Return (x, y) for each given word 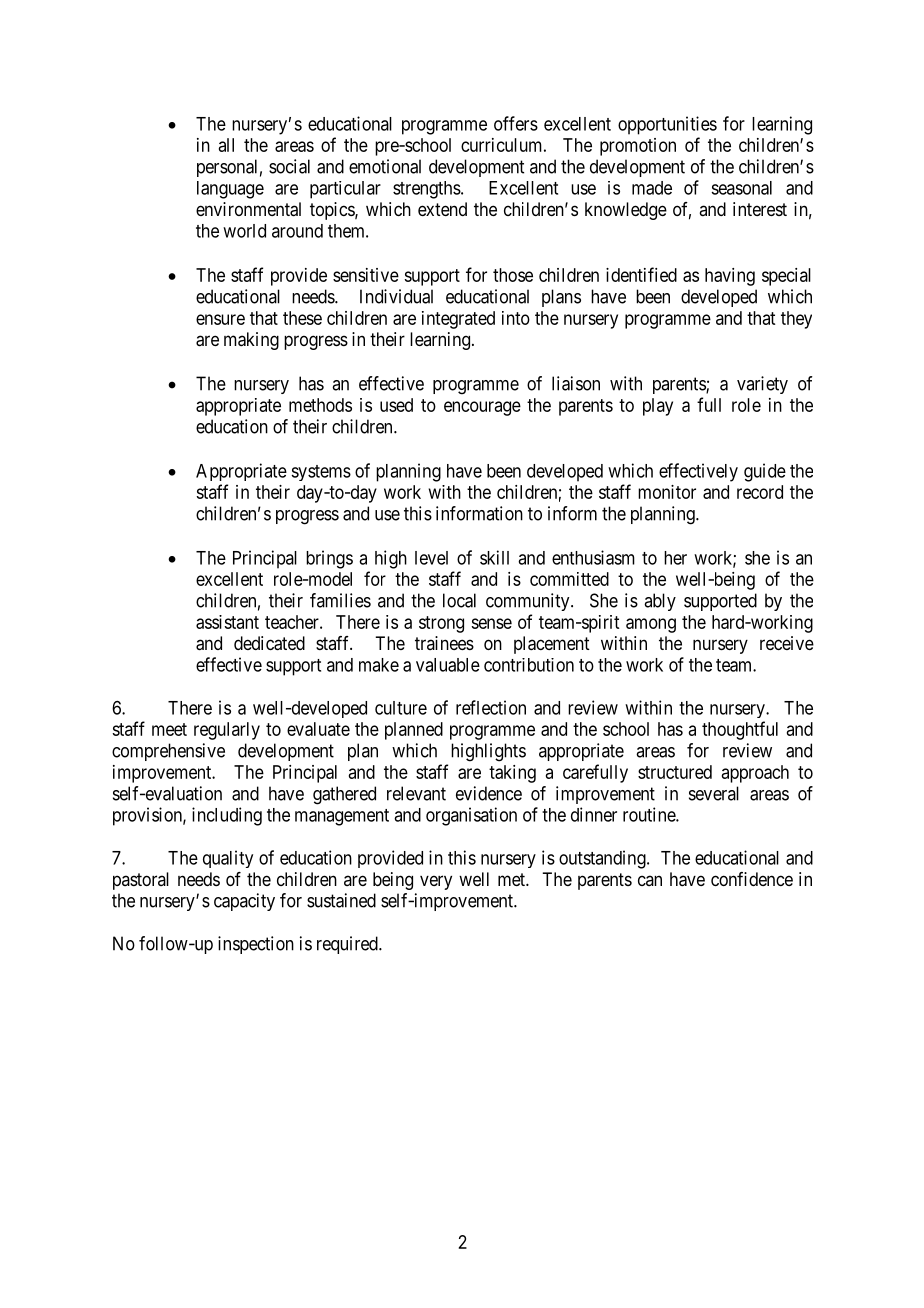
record (760, 492)
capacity (244, 902)
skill (494, 557)
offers (516, 123)
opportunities (667, 125)
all (226, 145)
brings (329, 559)
